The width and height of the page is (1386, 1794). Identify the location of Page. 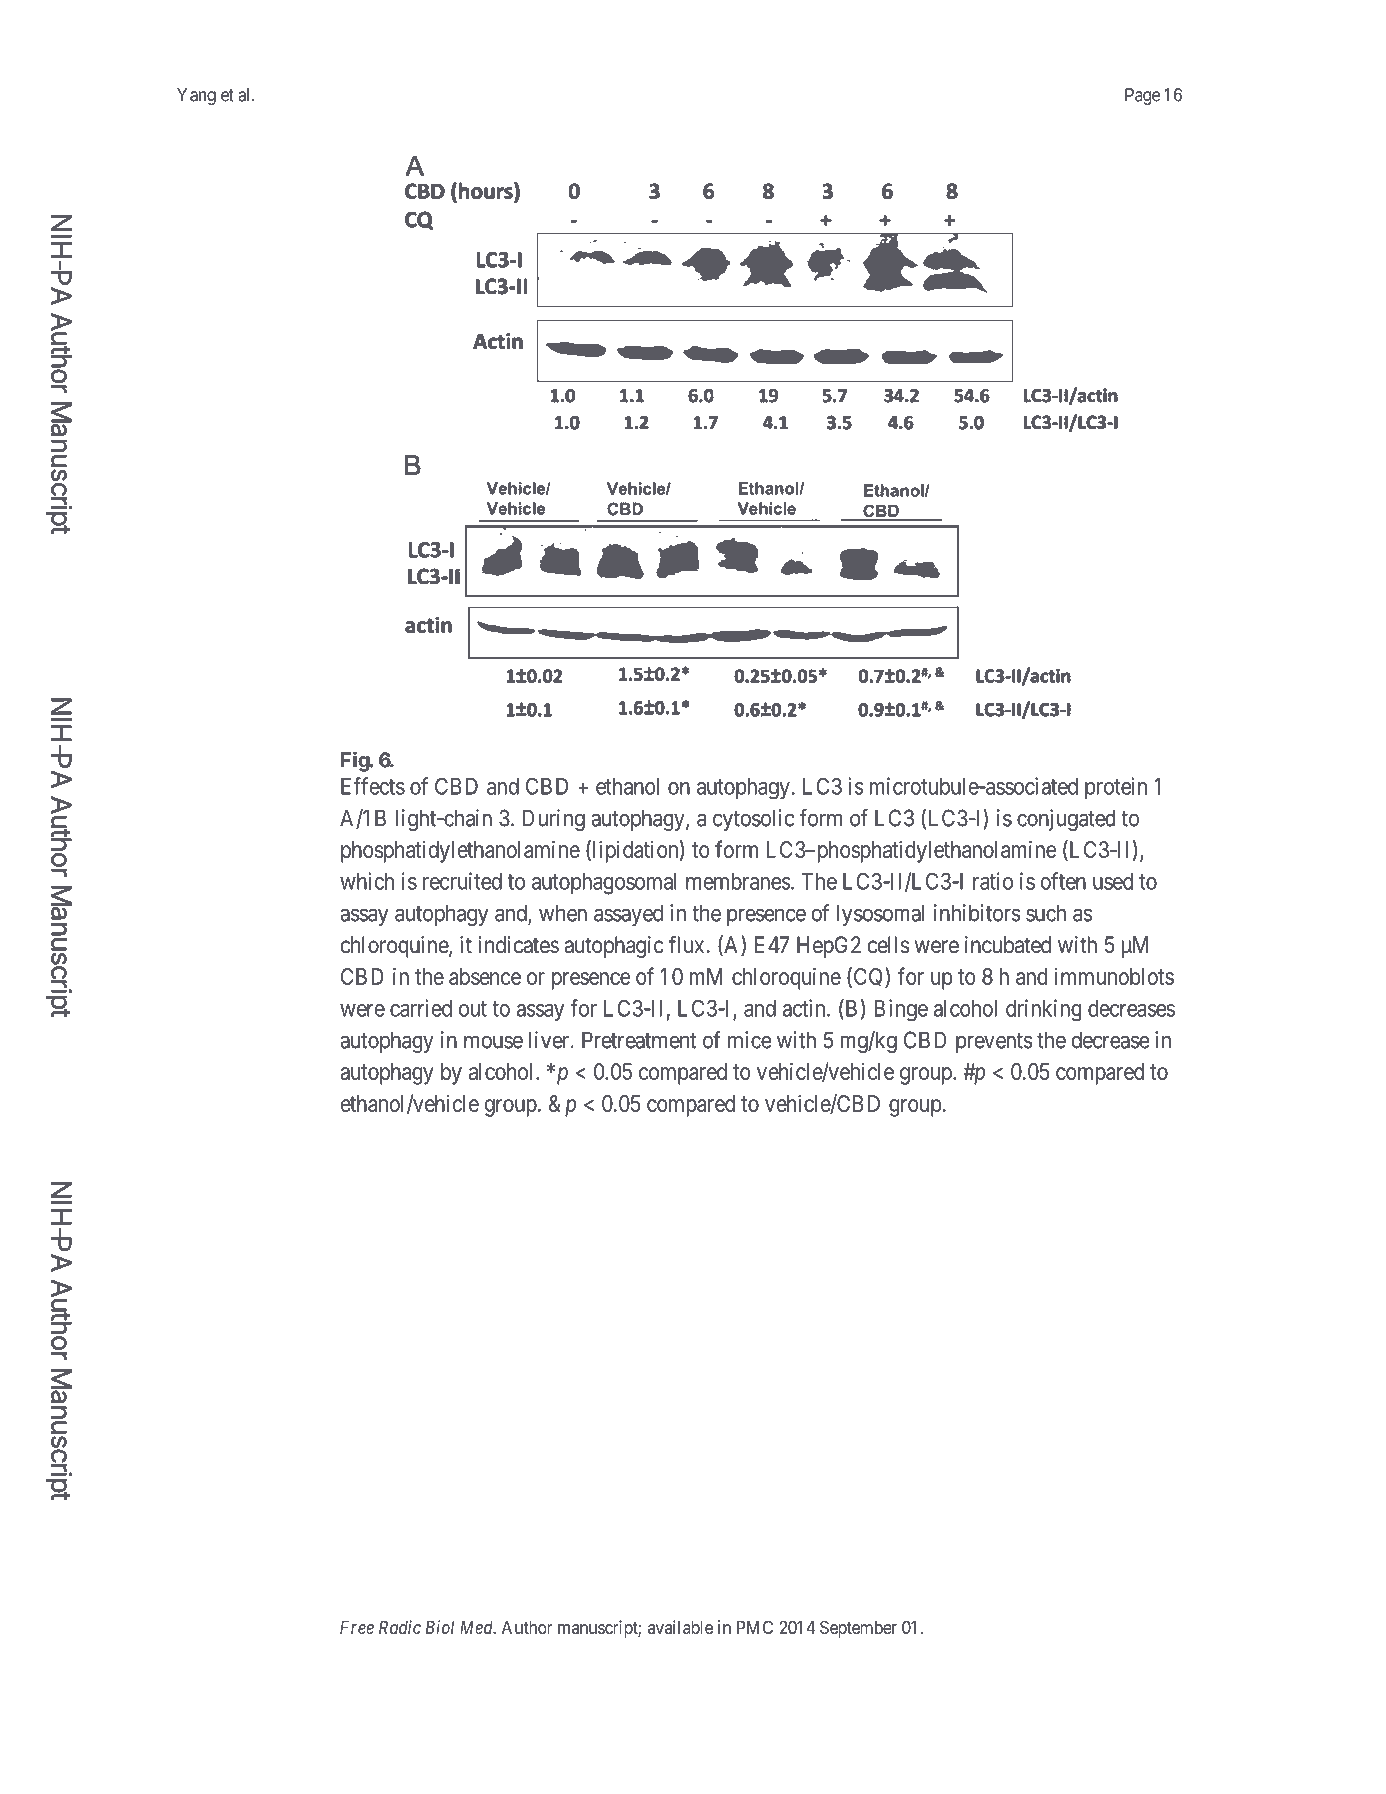
(1142, 96).
